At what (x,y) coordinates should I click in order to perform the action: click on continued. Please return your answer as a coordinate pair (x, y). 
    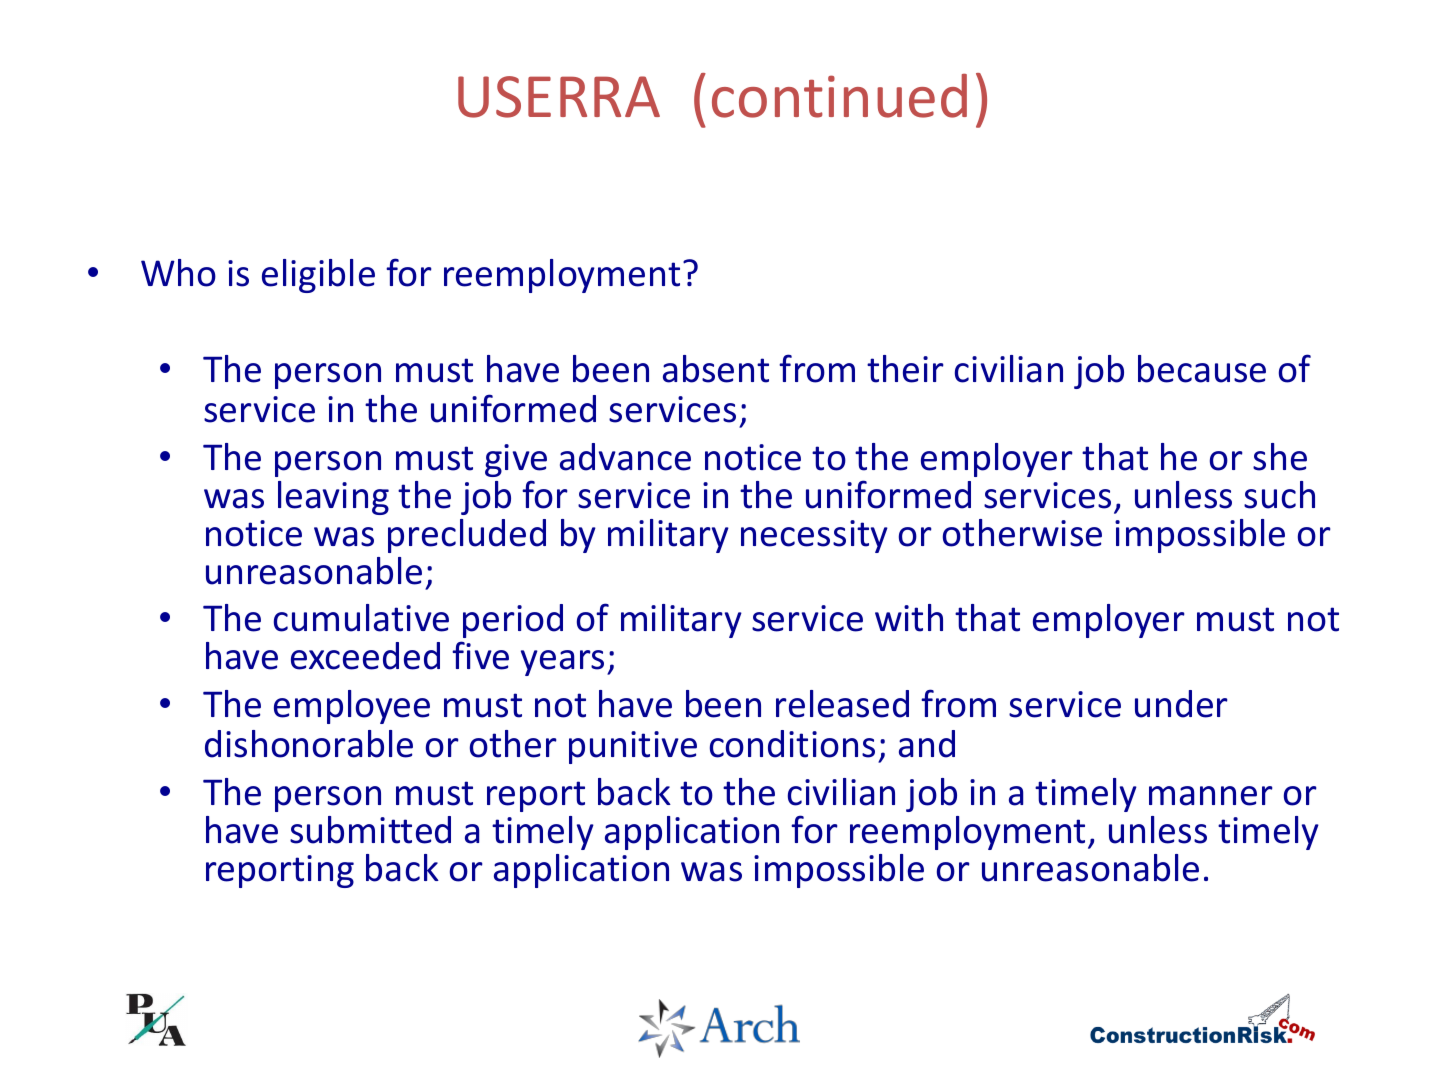
    Looking at the image, I should click on (839, 96).
